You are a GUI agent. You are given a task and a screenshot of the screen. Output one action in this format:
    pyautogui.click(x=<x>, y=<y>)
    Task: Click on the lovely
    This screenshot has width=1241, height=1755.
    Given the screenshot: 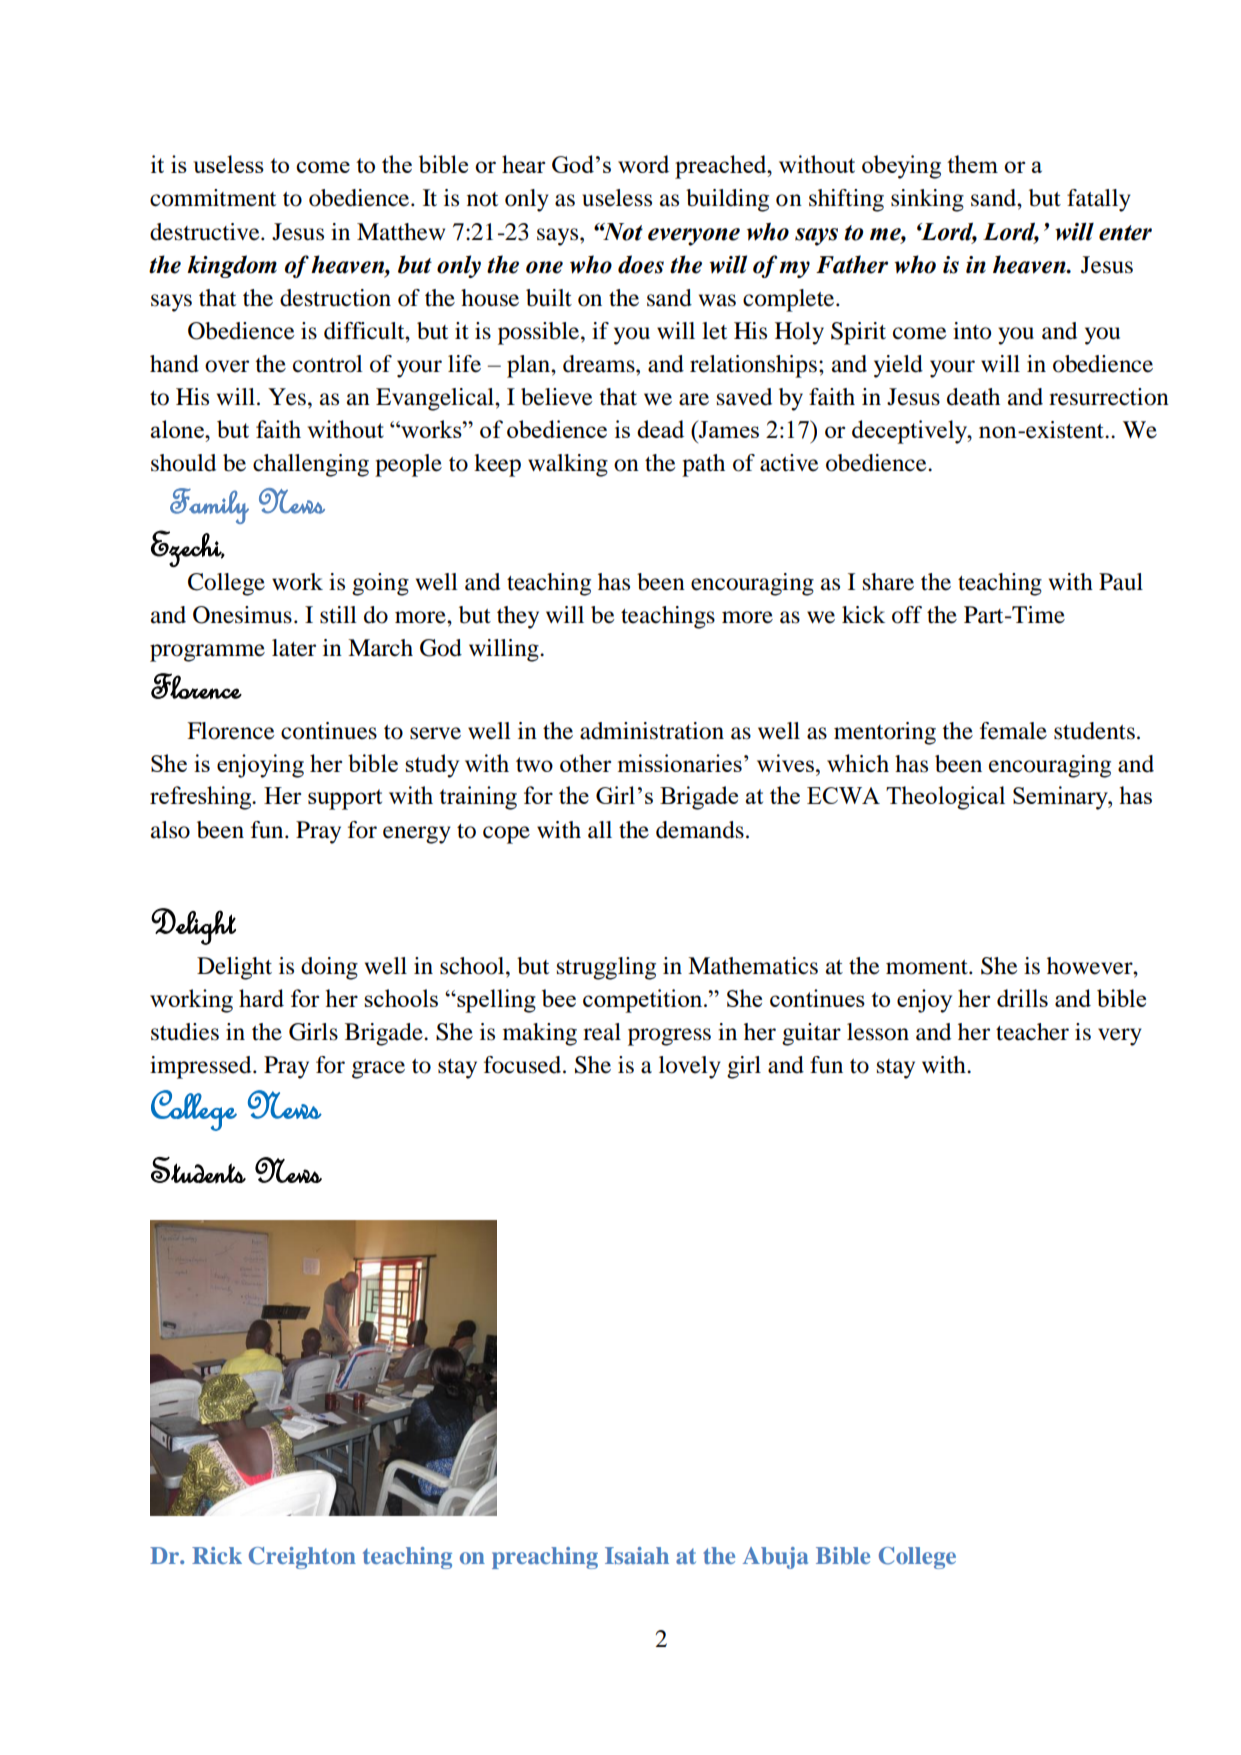 What is the action you would take?
    pyautogui.click(x=690, y=1067)
